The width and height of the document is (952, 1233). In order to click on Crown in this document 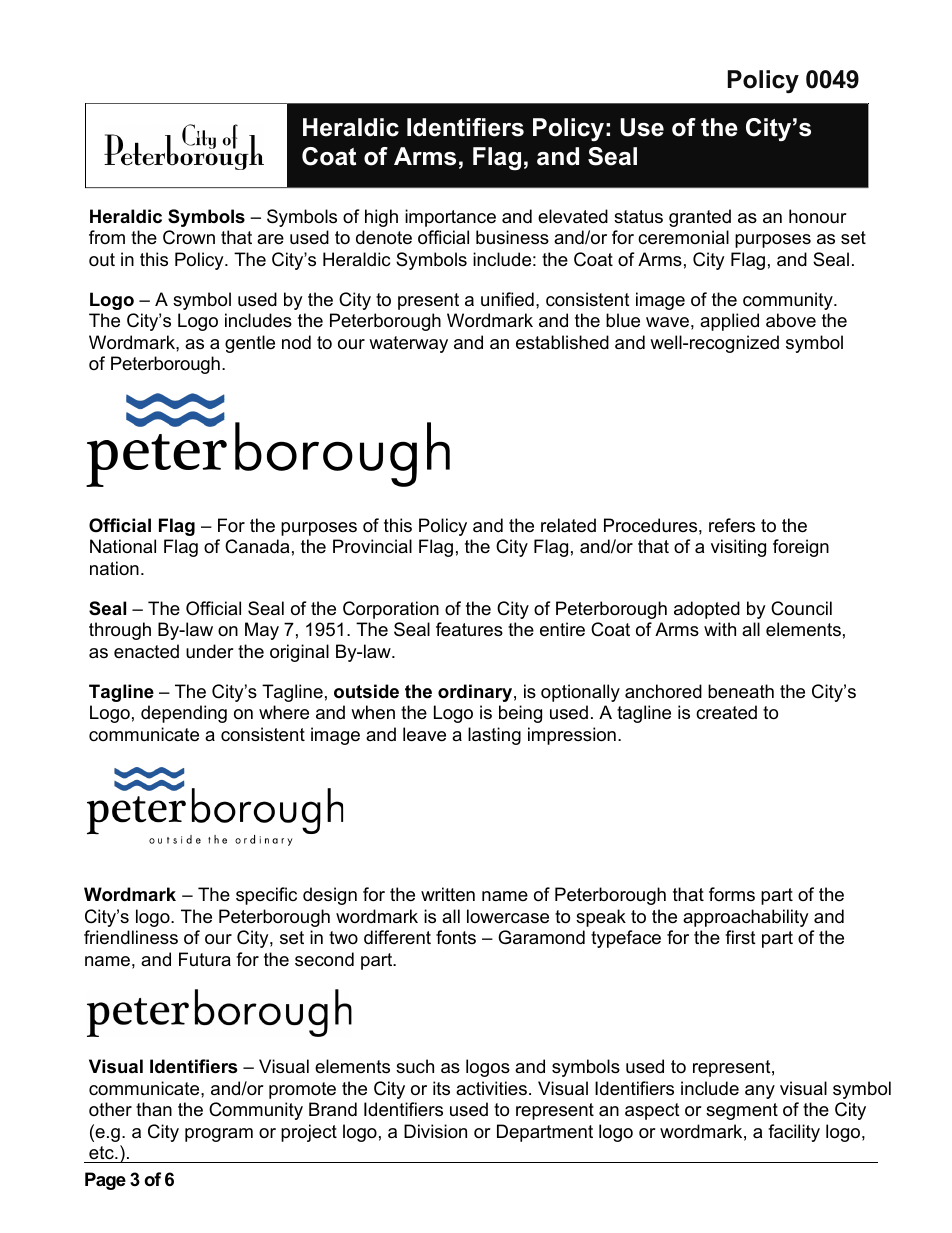, I will do `click(189, 237)`.
